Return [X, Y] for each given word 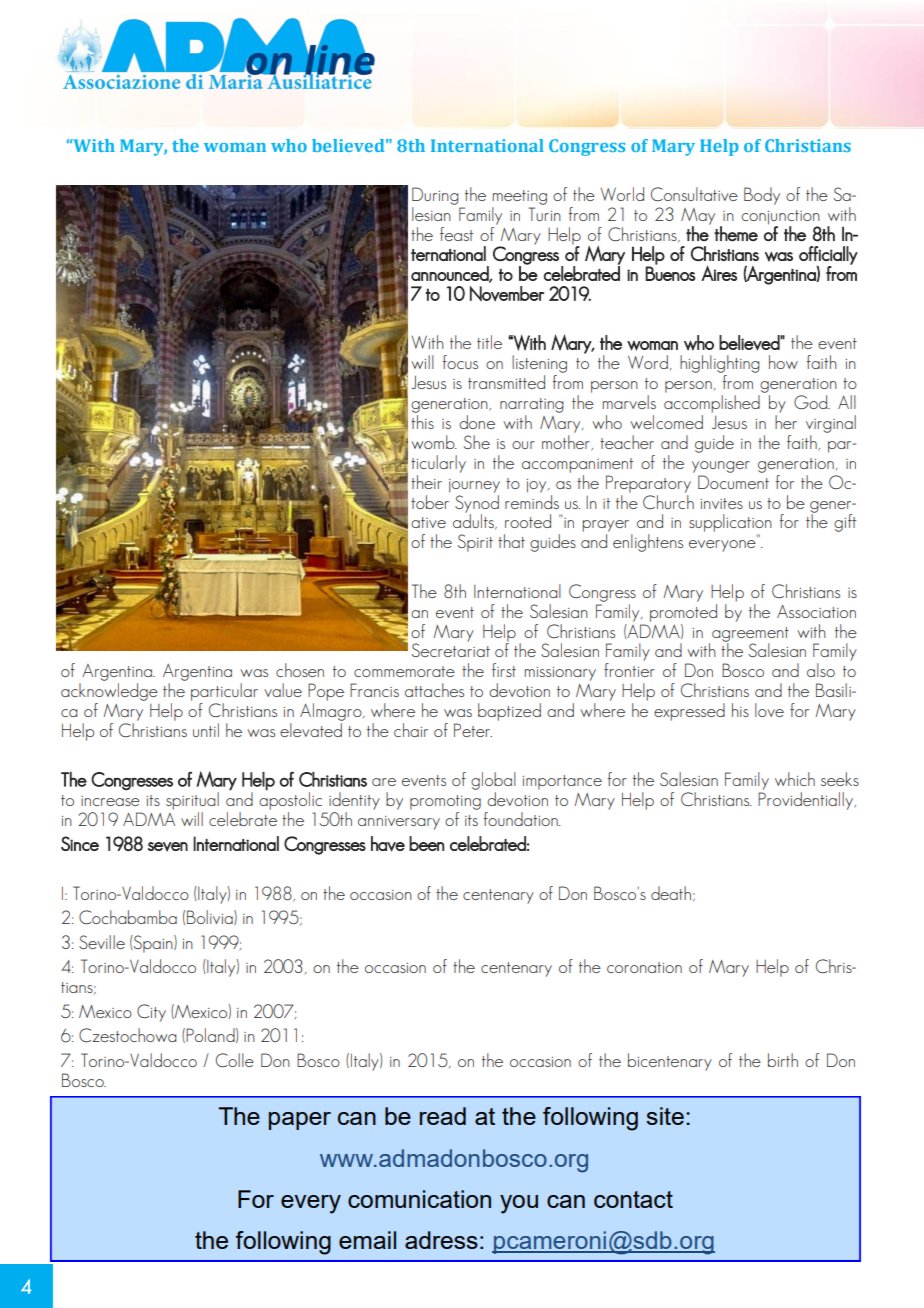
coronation [644, 967]
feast [456, 234]
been [426, 843]
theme [736, 233]
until [206, 730]
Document [733, 482]
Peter [473, 730]
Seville [102, 942]
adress [441, 1240]
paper [300, 1121]
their [426, 482]
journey [474, 486]
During [435, 196]
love [769, 710]
